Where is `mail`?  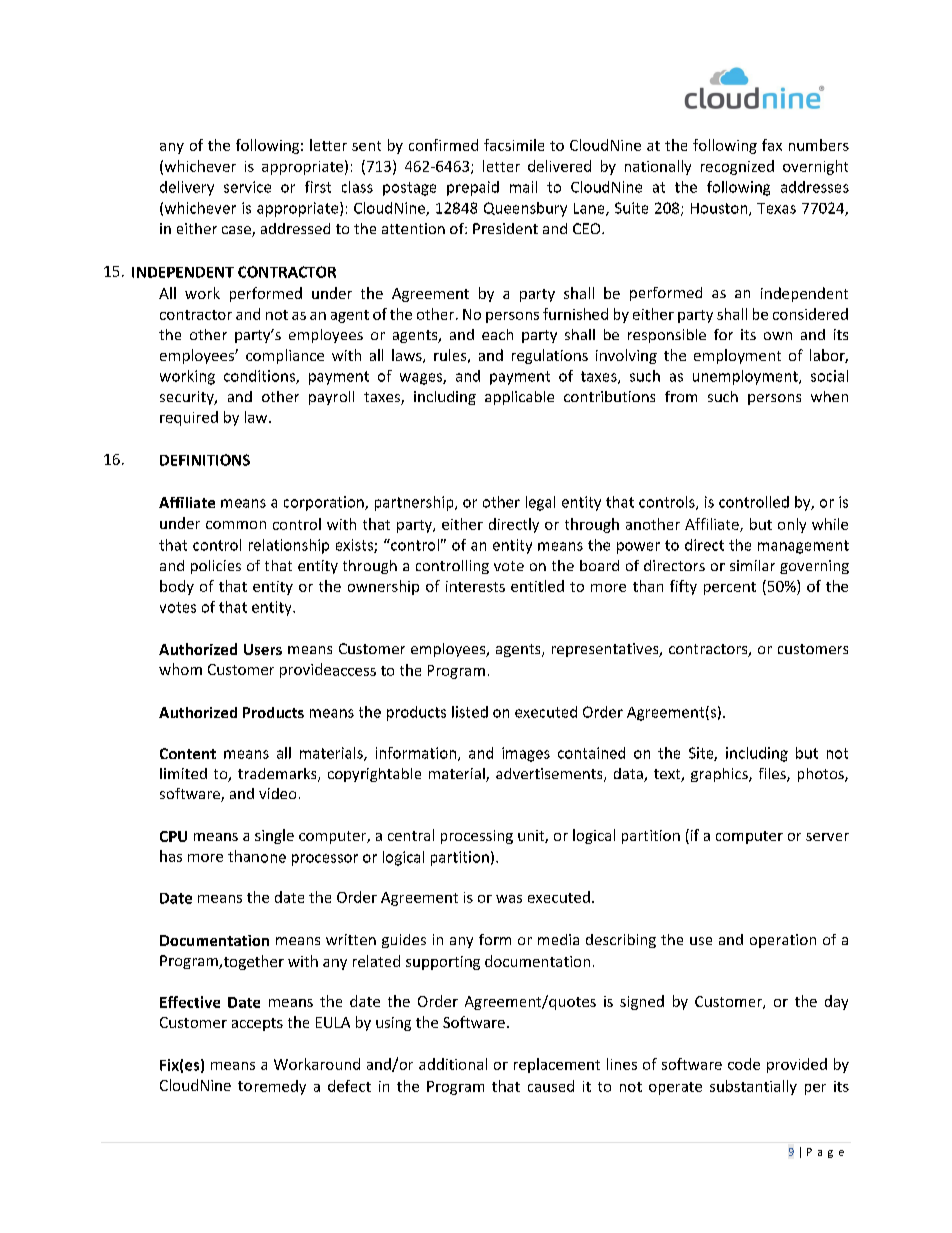
mail is located at coordinates (523, 187).
